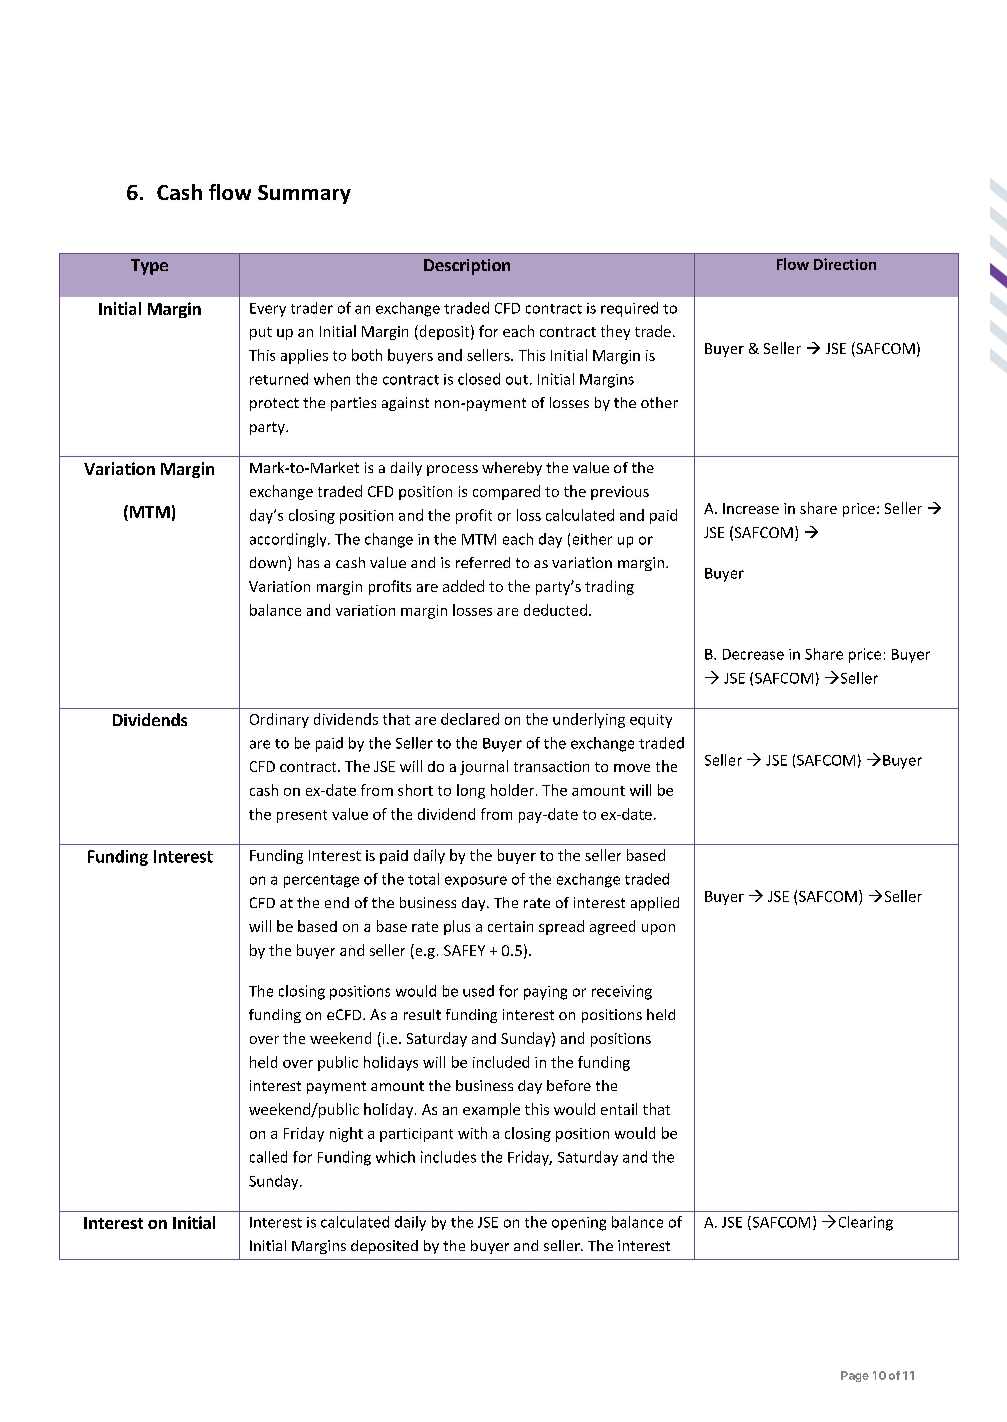 Image resolution: width=1007 pixels, height=1422 pixels. What do you see at coordinates (512, 790) in the page?
I see `holder` at bounding box center [512, 790].
